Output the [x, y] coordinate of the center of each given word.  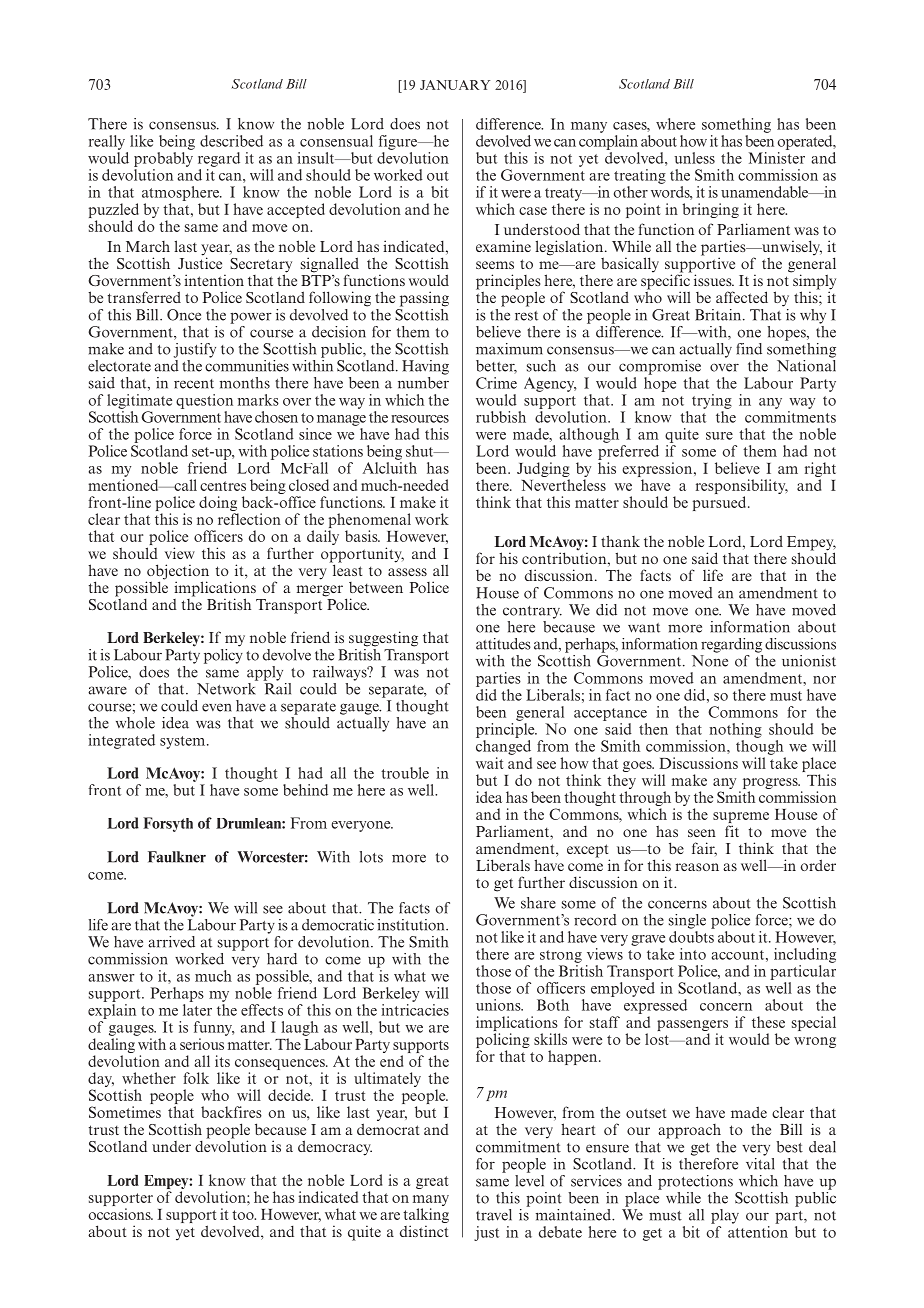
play [725, 1216]
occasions [120, 1214]
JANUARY [455, 85]
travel [494, 1215]
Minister [777, 158]
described [231, 141]
